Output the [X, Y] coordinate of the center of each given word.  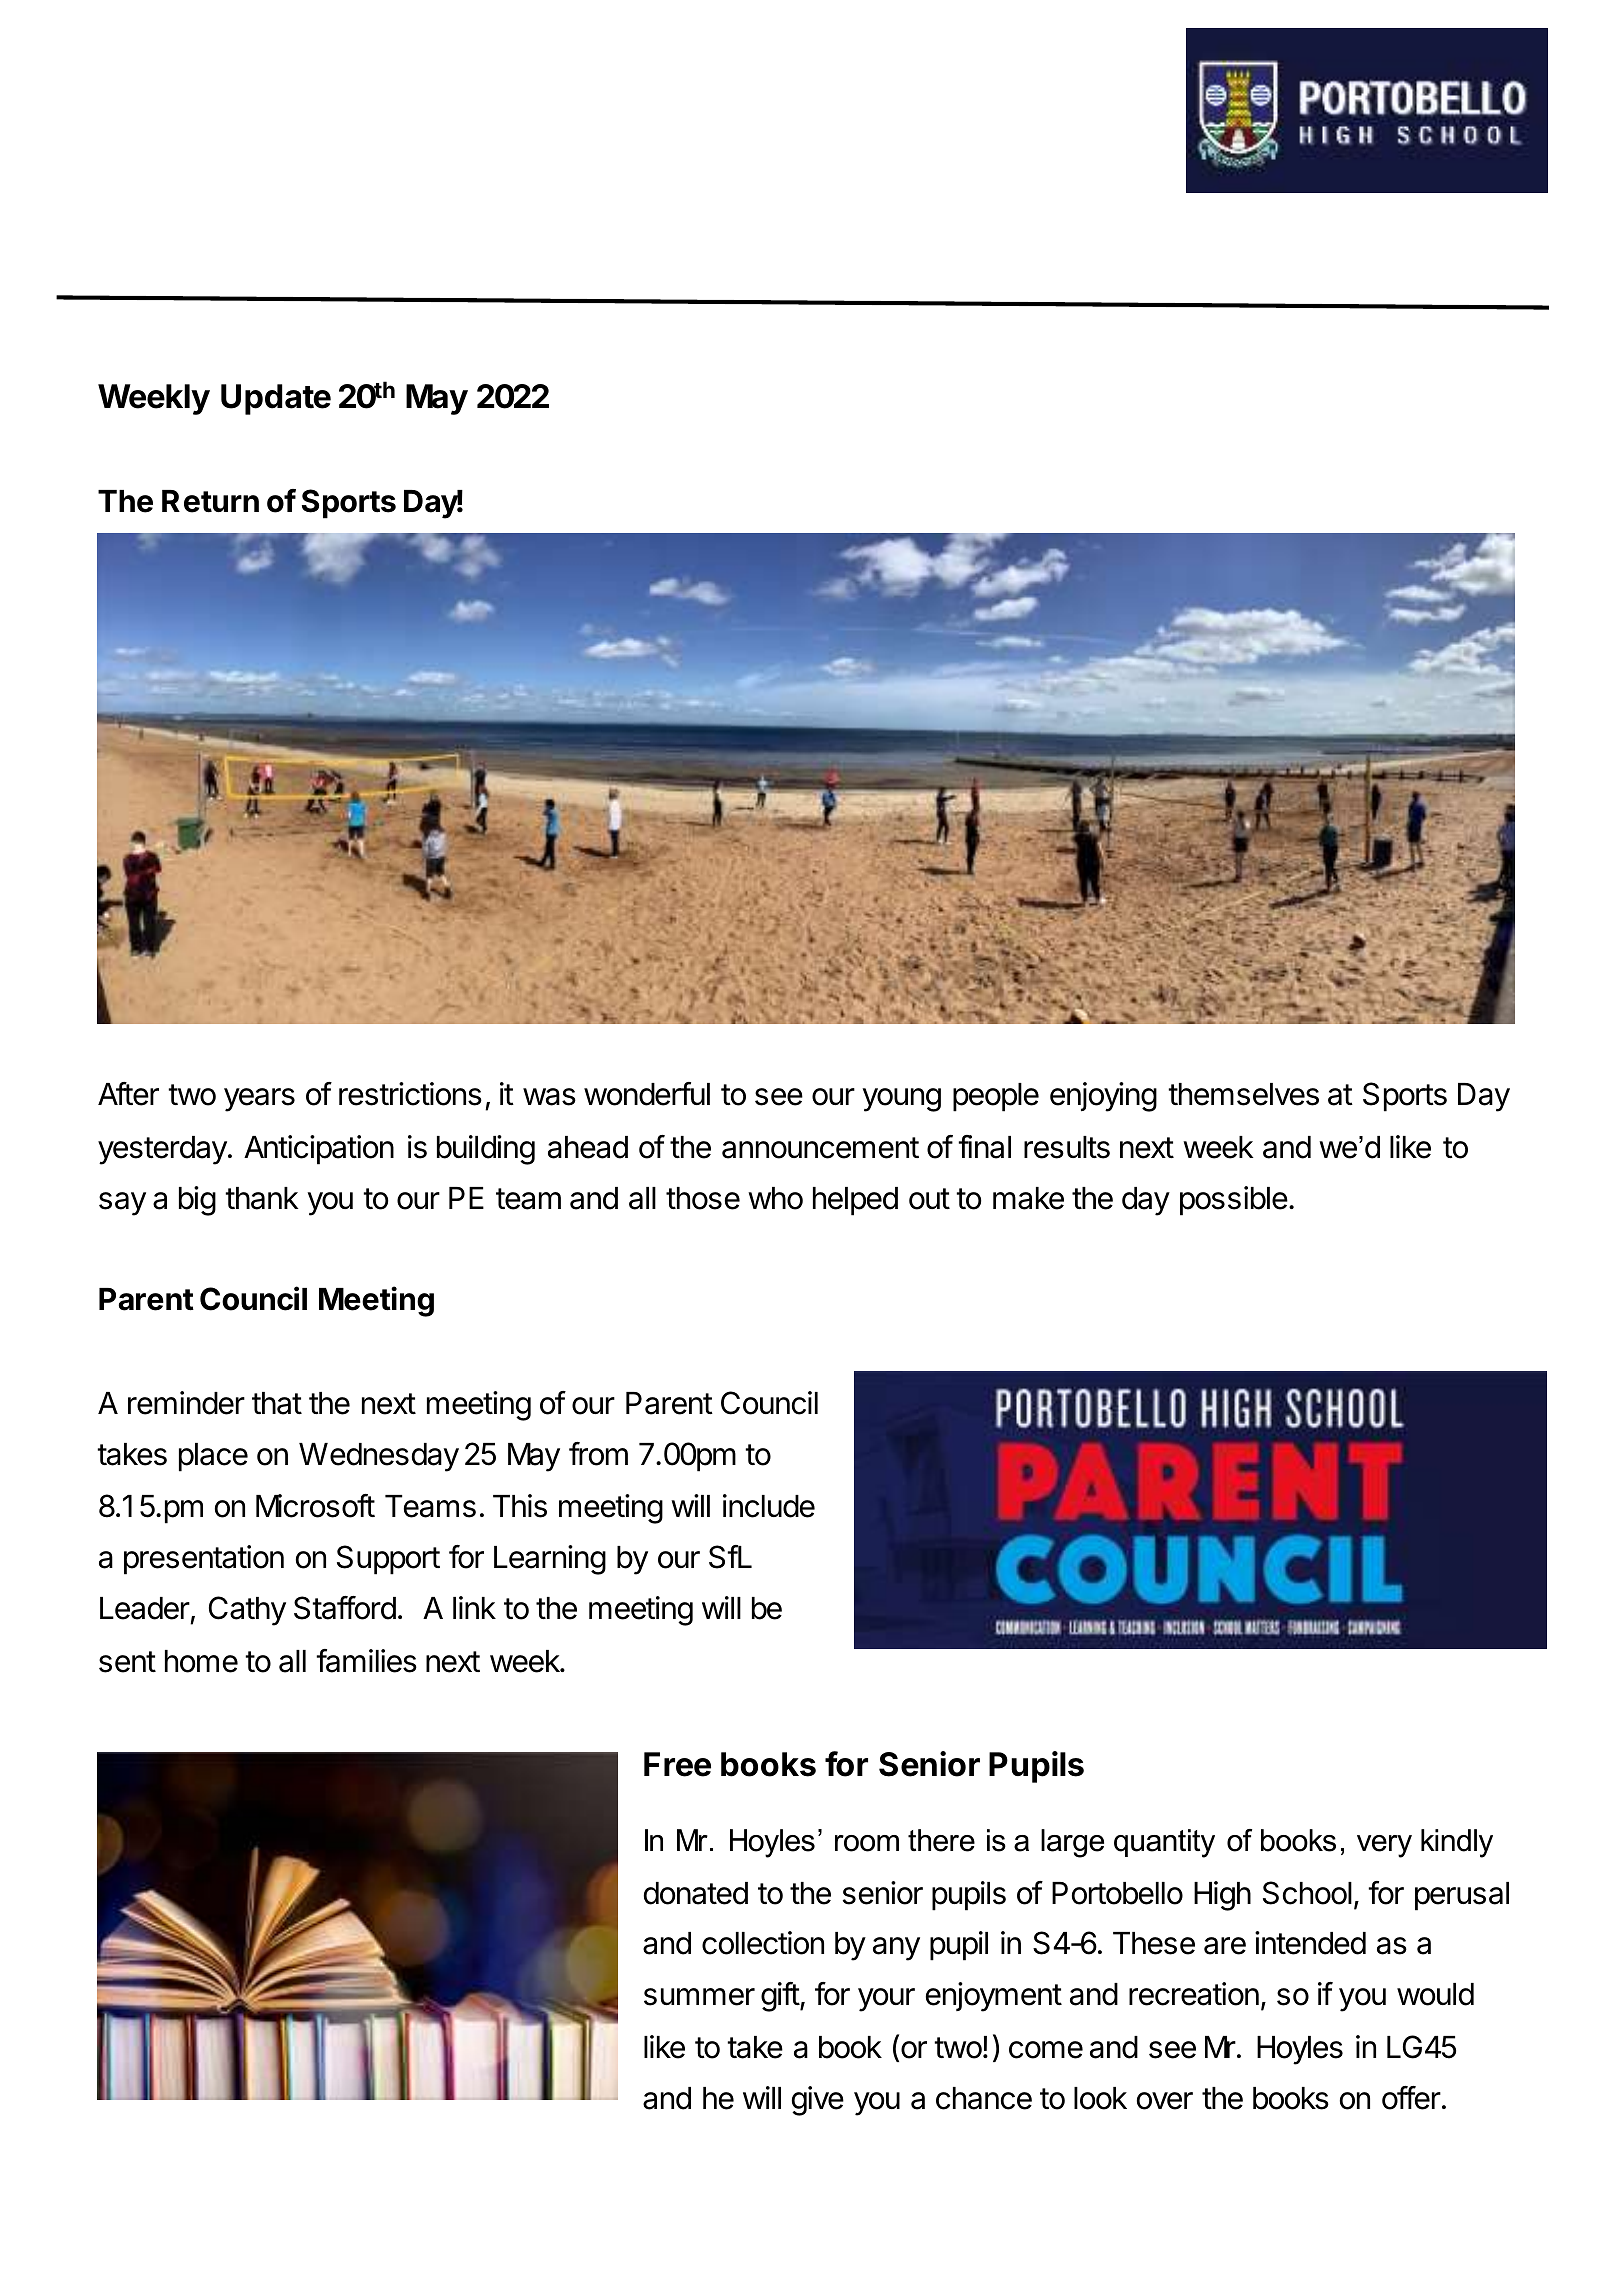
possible [1234, 1201]
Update [276, 399]
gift [781, 1997]
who [775, 1198]
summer [699, 1997]
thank [262, 1198]
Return [210, 501]
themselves [1243, 1094]
